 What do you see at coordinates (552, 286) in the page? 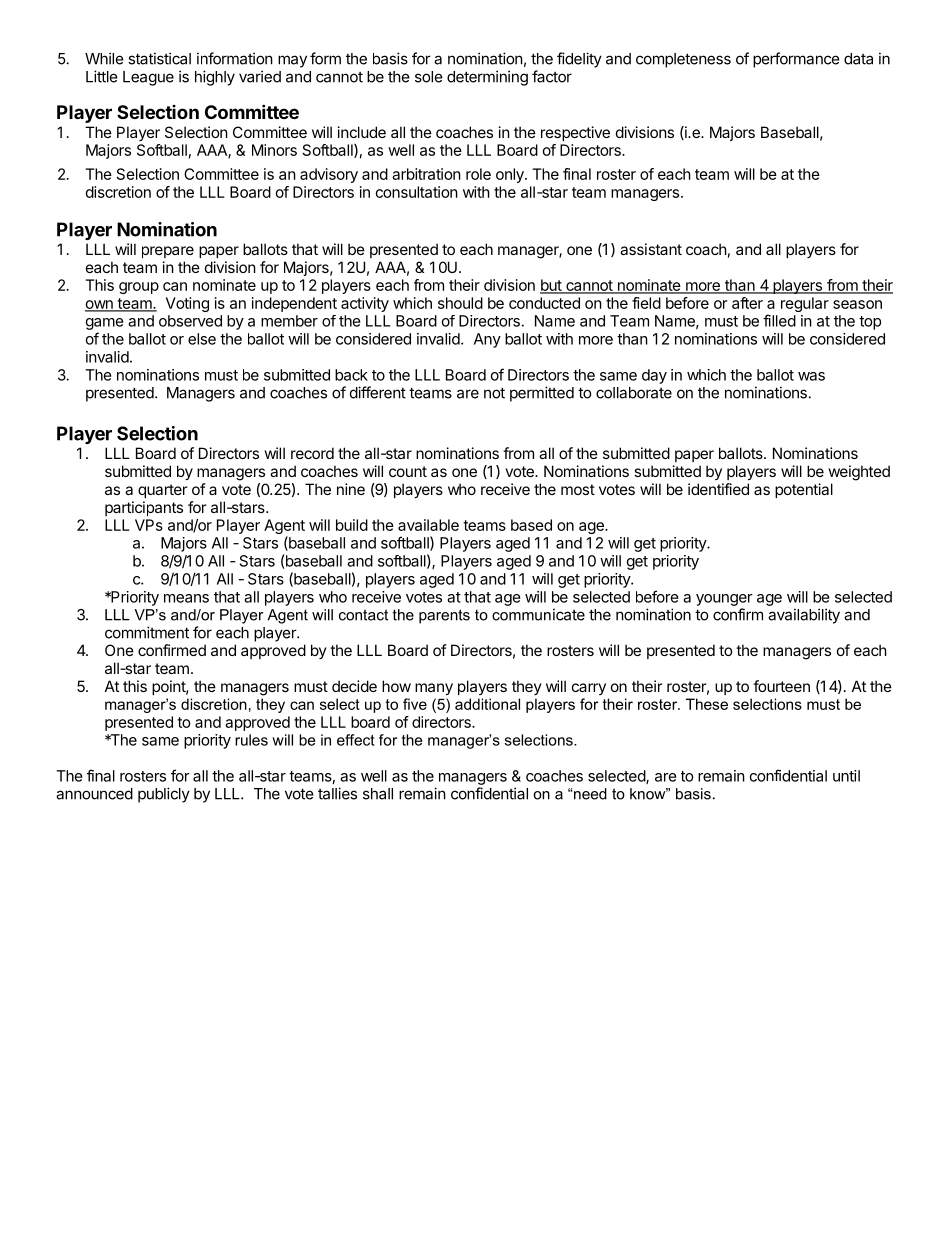
I see `but` at bounding box center [552, 286].
